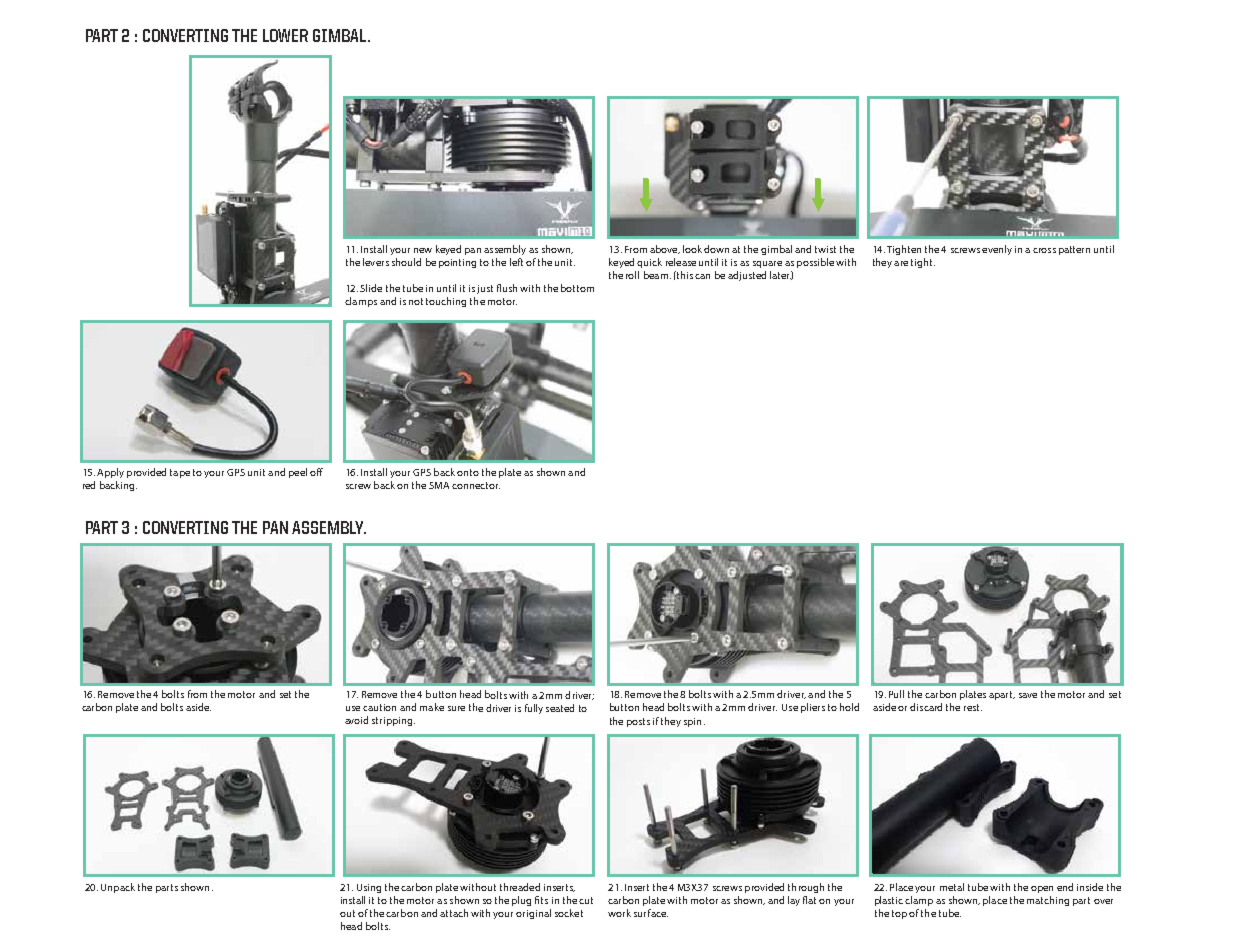 The width and height of the document is (1233, 952). I want to click on cut, so click(586, 900).
